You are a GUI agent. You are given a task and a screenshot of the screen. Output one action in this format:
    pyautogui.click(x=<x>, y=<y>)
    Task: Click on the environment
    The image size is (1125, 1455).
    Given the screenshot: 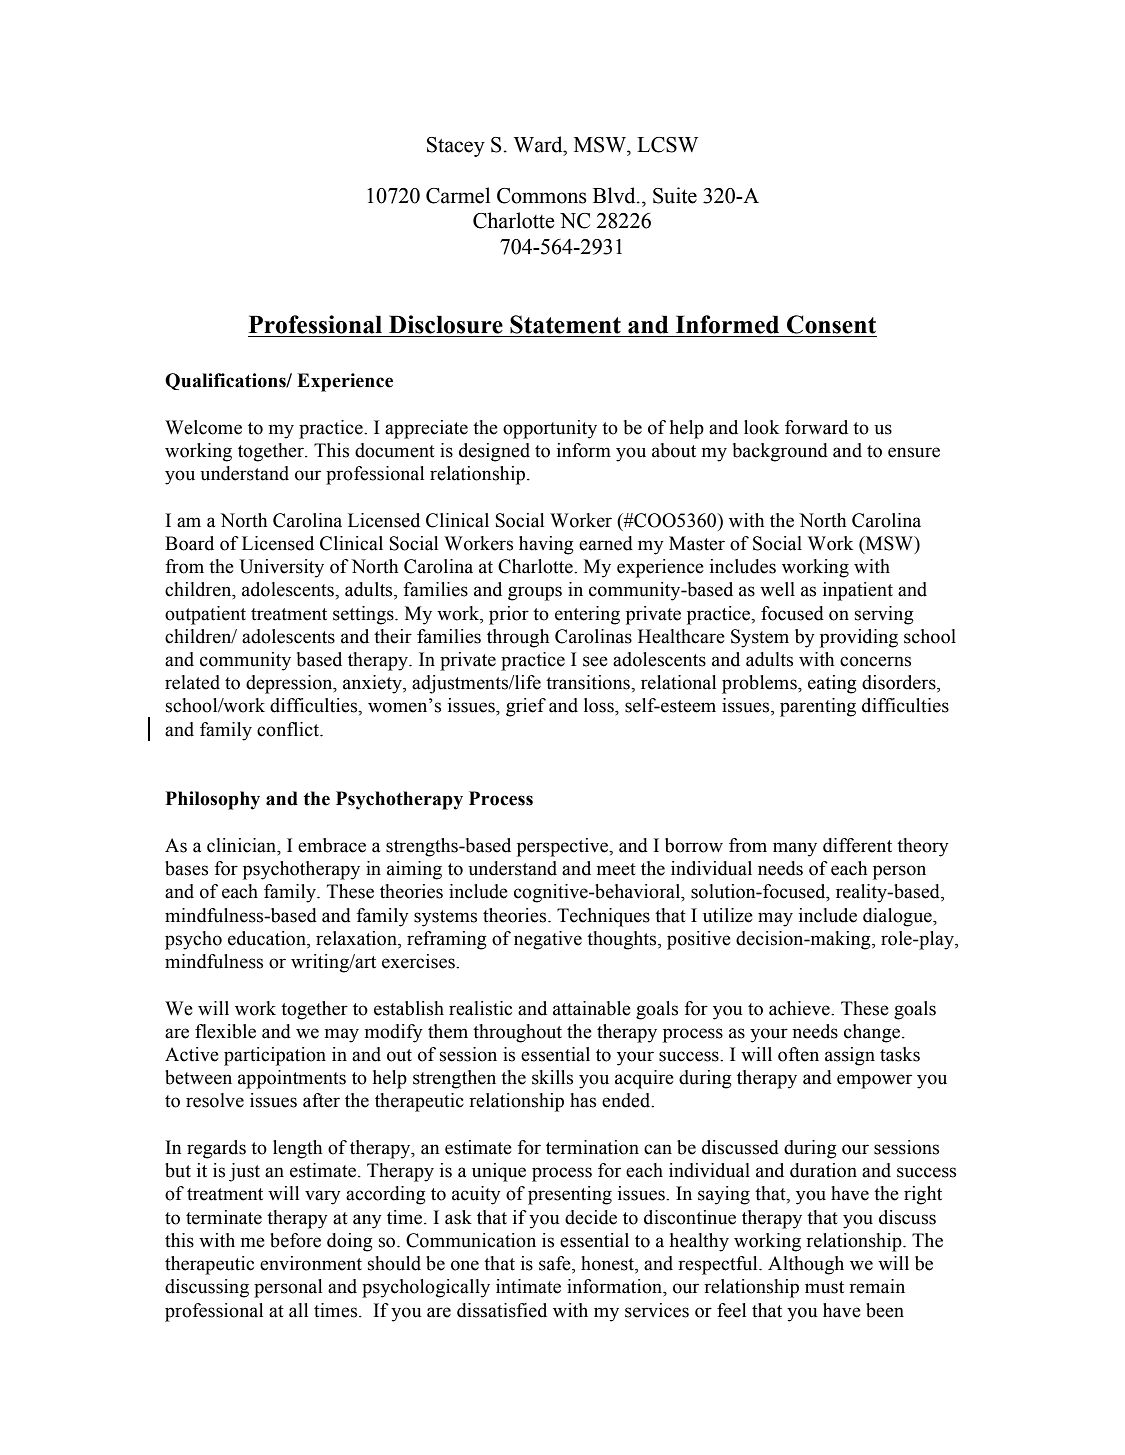 What is the action you would take?
    pyautogui.click(x=311, y=1263)
